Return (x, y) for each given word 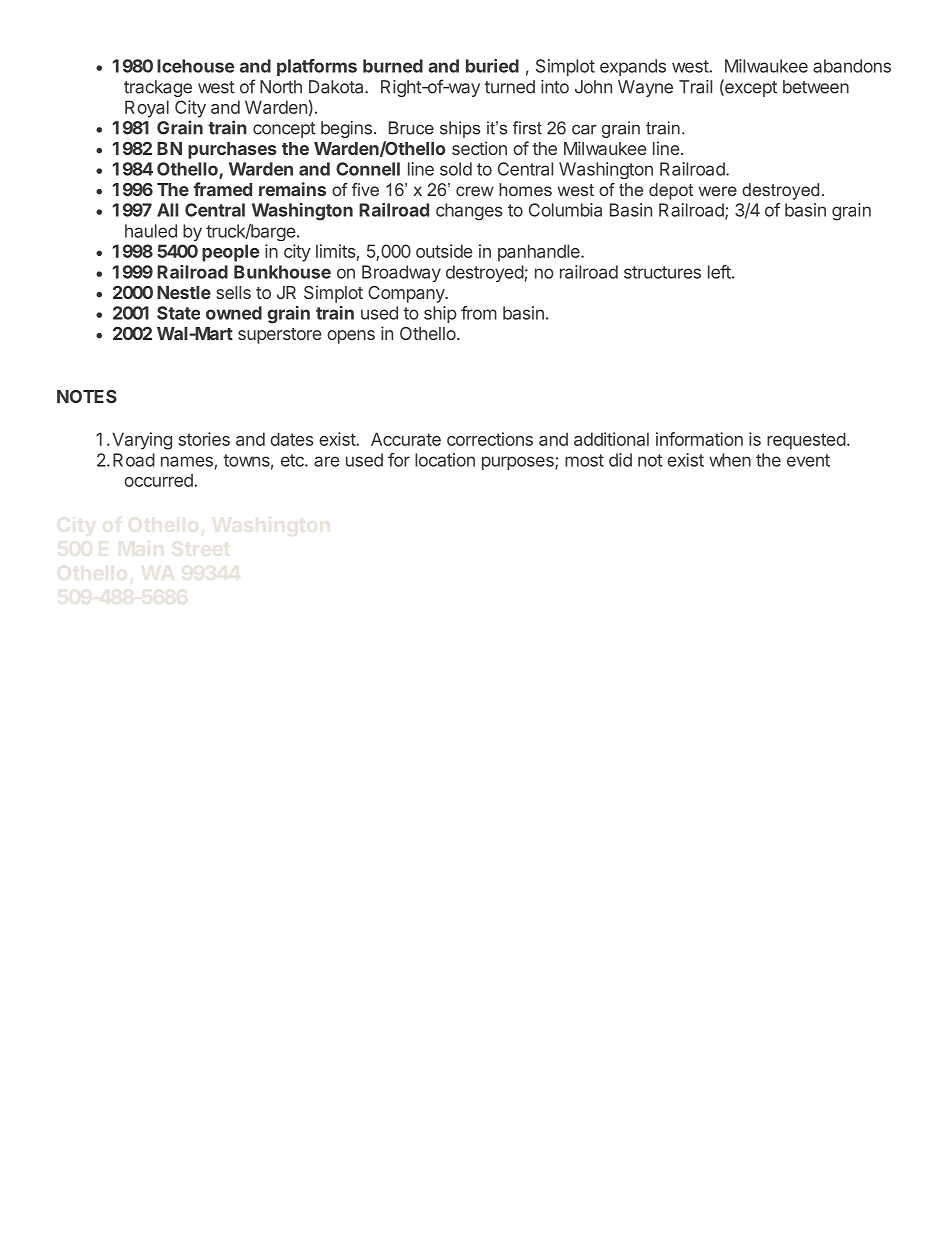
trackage (158, 88)
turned (509, 87)
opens (351, 337)
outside (444, 251)
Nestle (184, 292)
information (699, 439)
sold (456, 169)
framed (222, 189)
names (187, 461)
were (718, 191)
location (445, 460)
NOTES (87, 396)
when (730, 460)
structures (662, 272)
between (816, 87)
